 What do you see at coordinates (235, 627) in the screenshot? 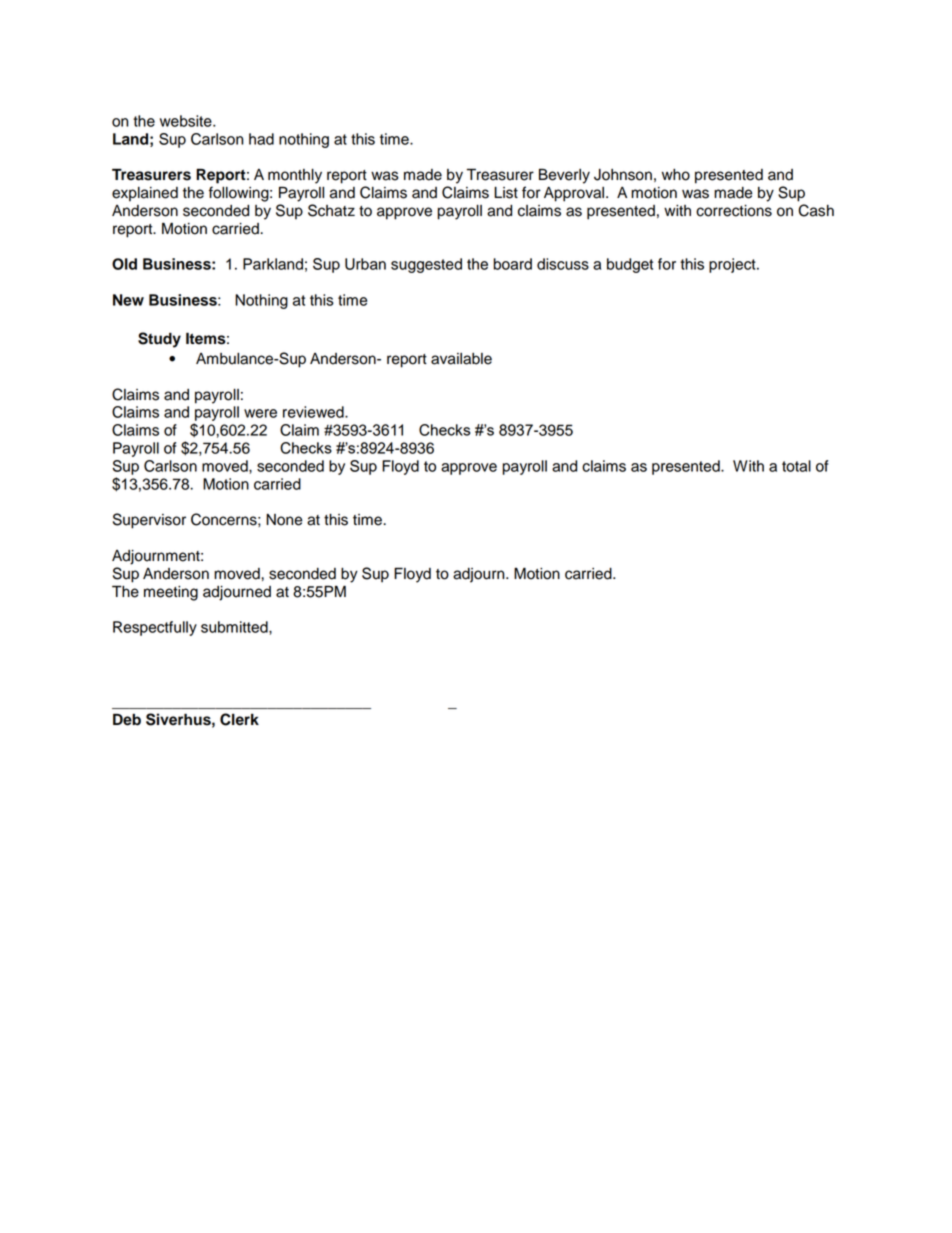
I see `submitted` at bounding box center [235, 627].
